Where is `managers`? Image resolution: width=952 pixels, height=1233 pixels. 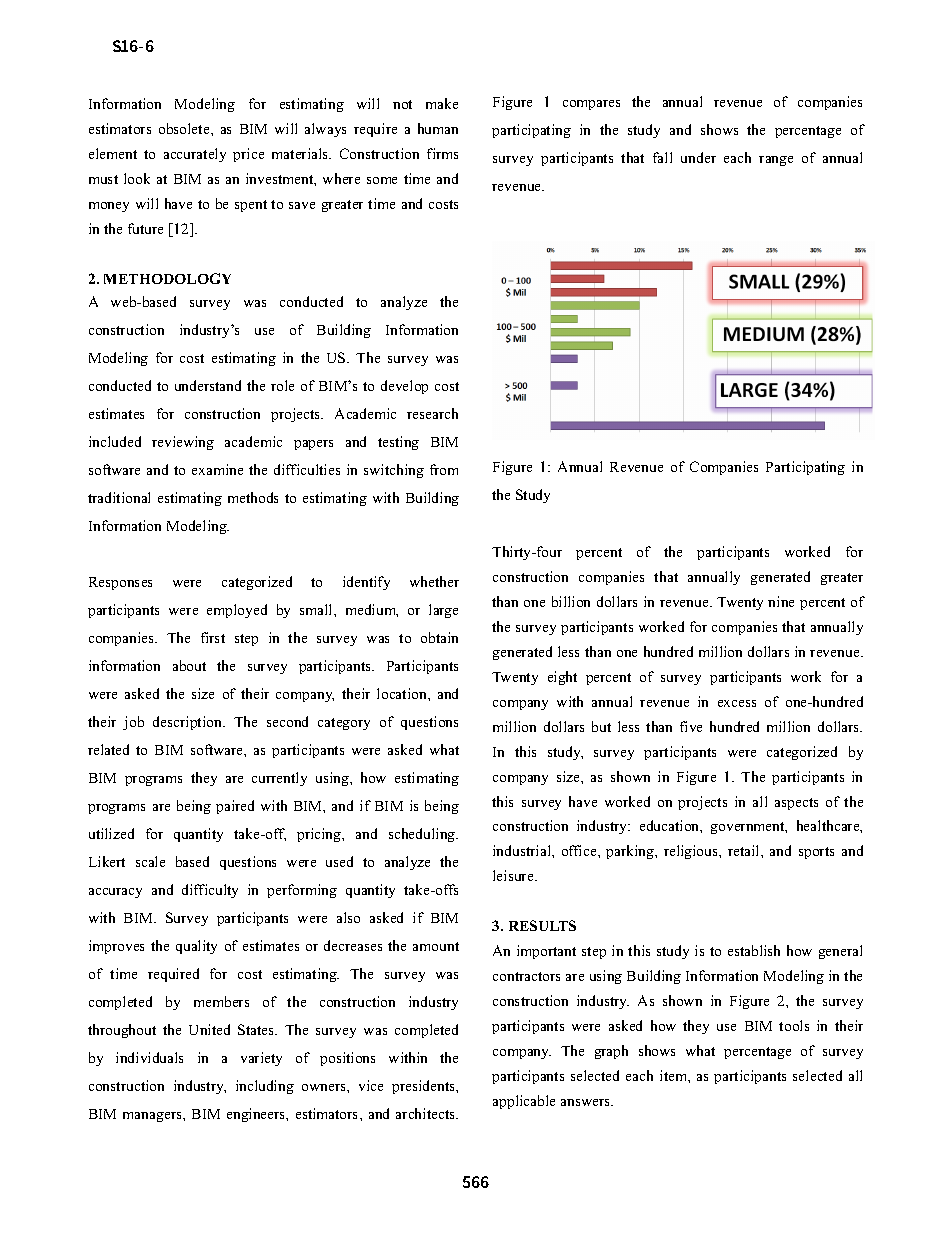
managers is located at coordinates (153, 1117).
